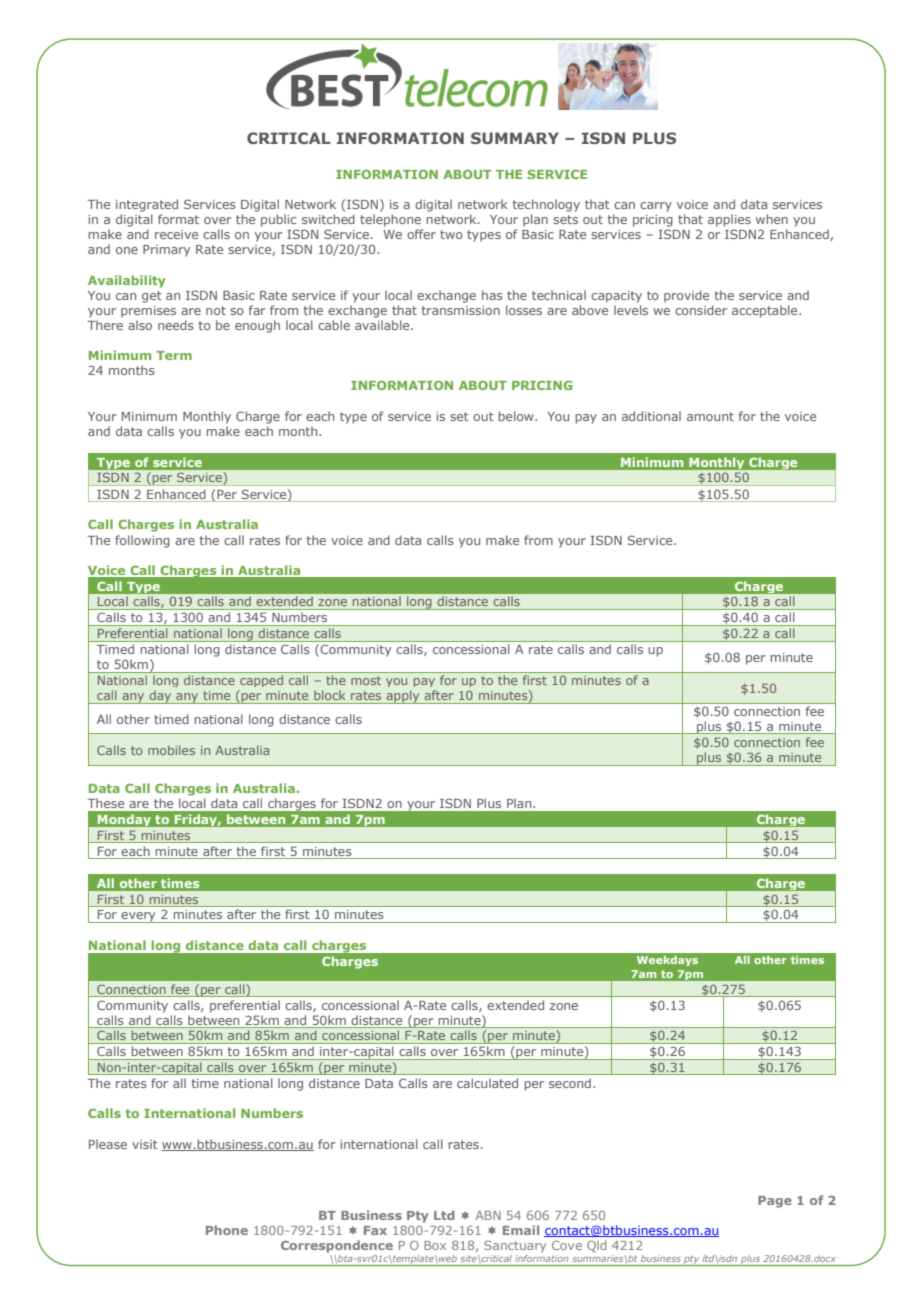  I want to click on mobiles, so click(171, 750).
